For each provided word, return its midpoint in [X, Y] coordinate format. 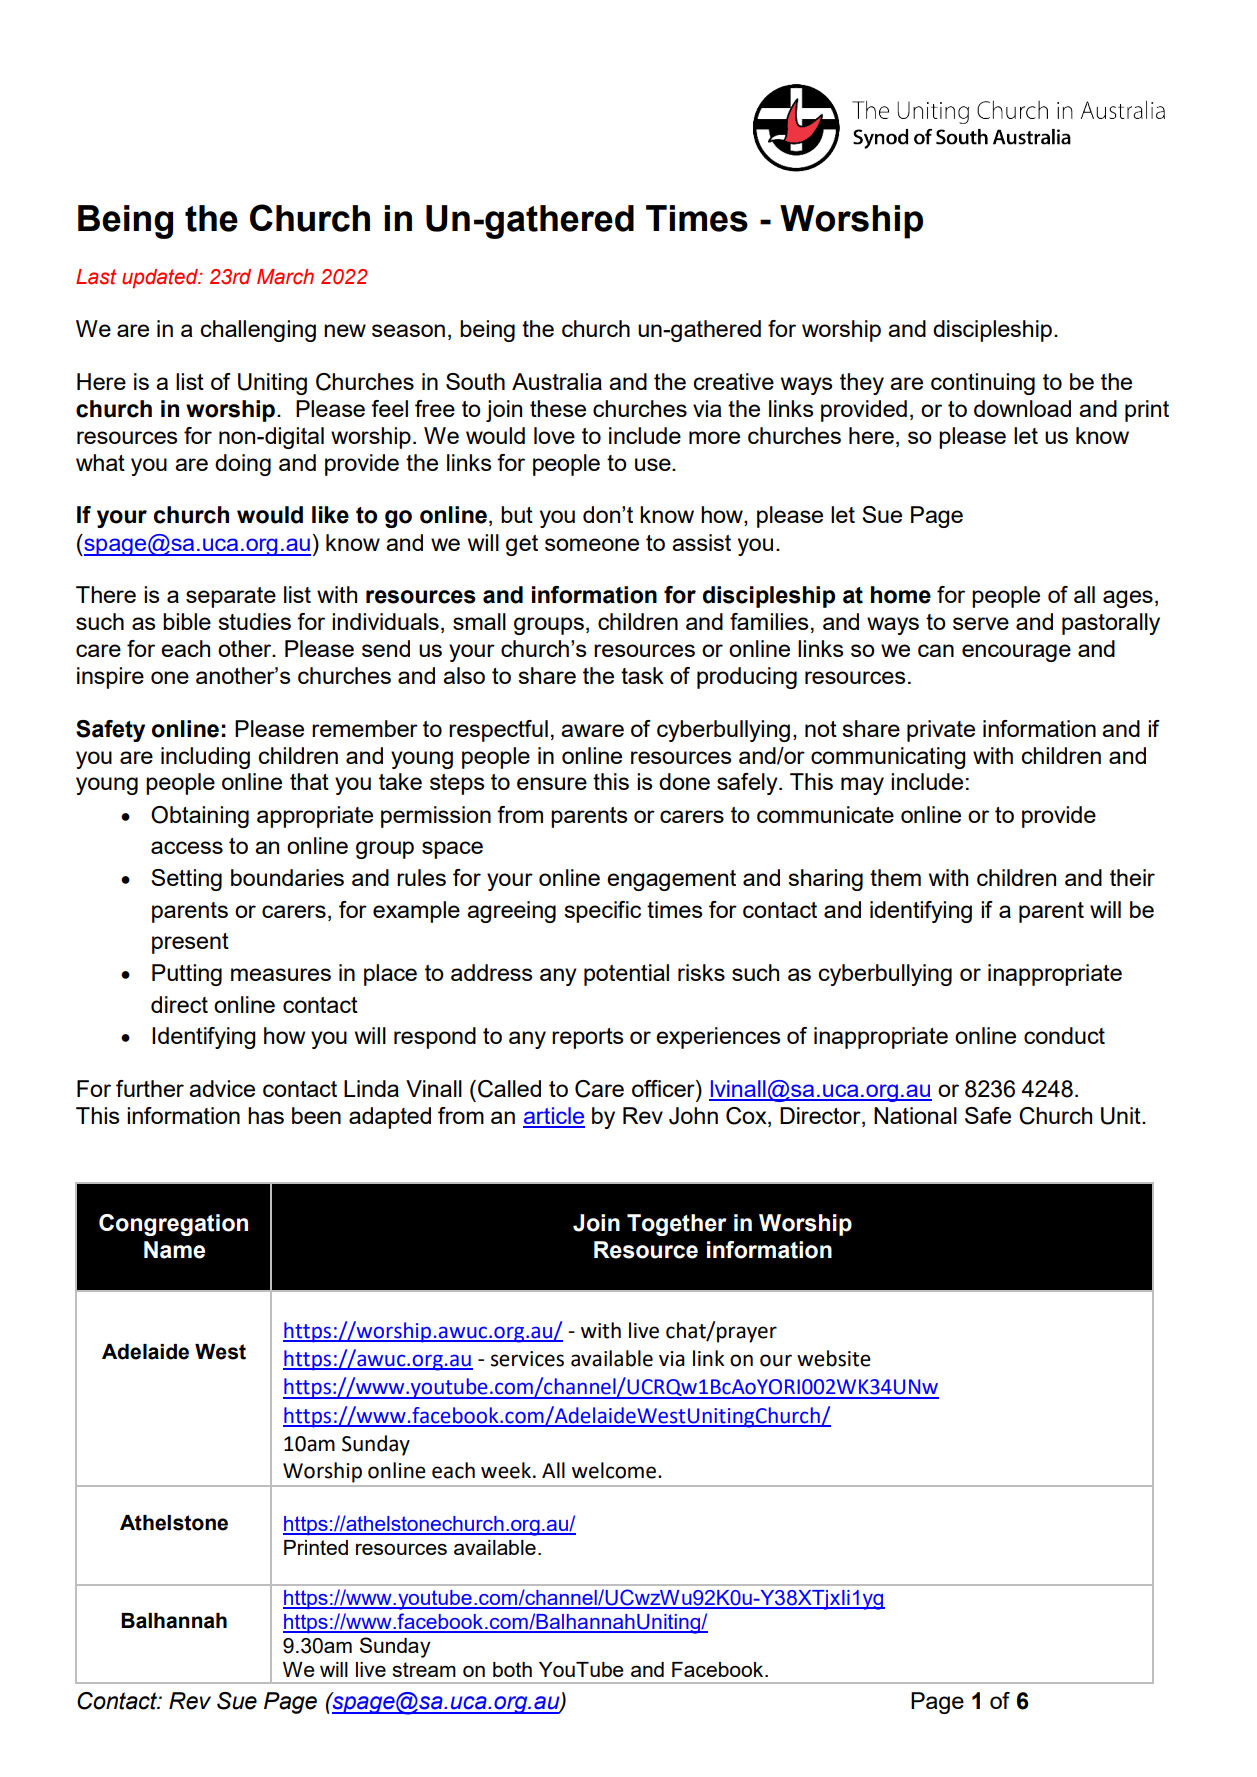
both [512, 1669]
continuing [983, 384]
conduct [1064, 1035]
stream [424, 1669]
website [834, 1358]
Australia [557, 381]
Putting [187, 975]
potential [626, 975]
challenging [258, 331]
